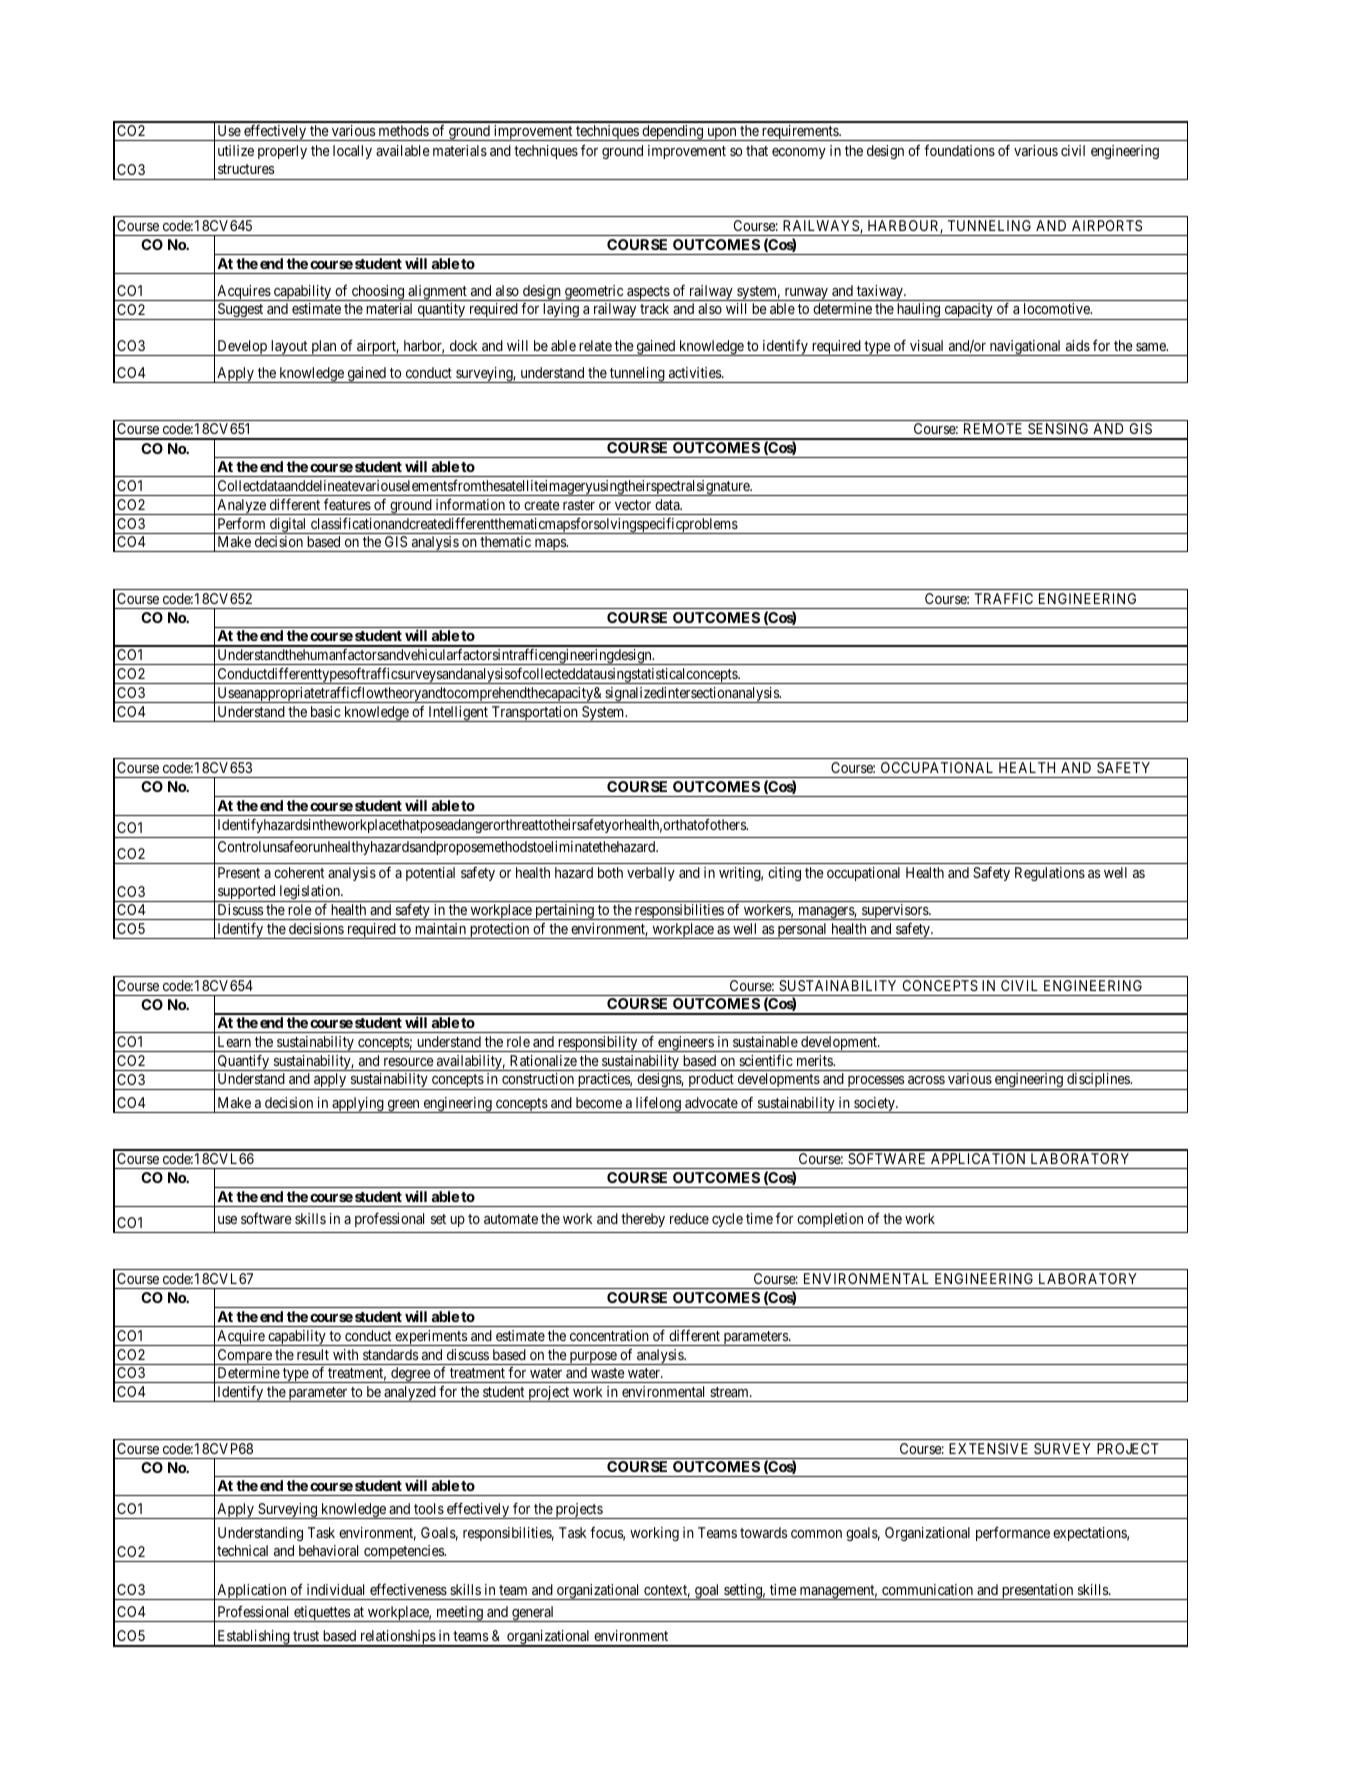  What do you see at coordinates (534, 714) in the screenshot?
I see `Transportation` at bounding box center [534, 714].
